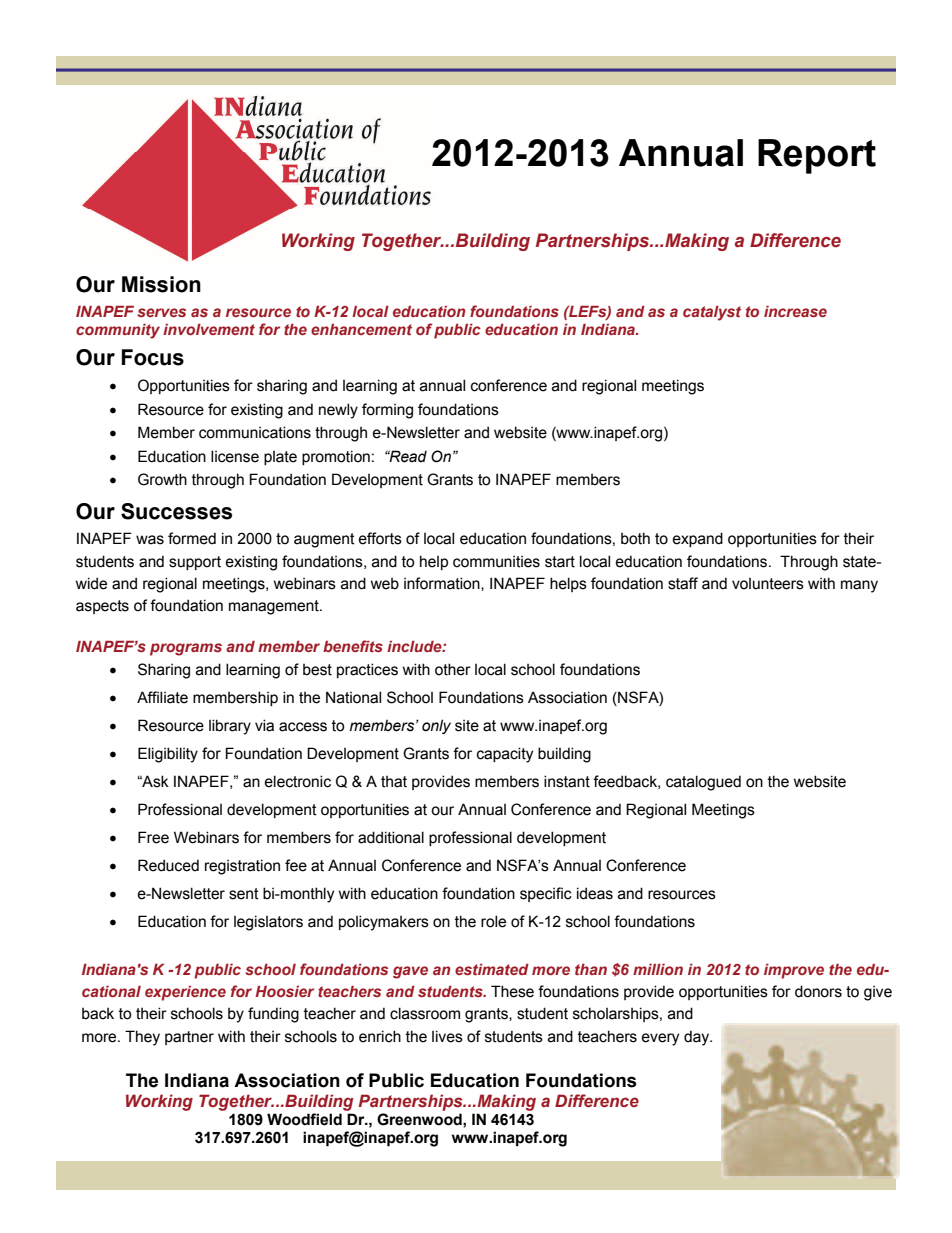 The height and width of the screenshot is (1233, 952). Describe the element at coordinates (443, 584) in the screenshot. I see `information` at that location.
